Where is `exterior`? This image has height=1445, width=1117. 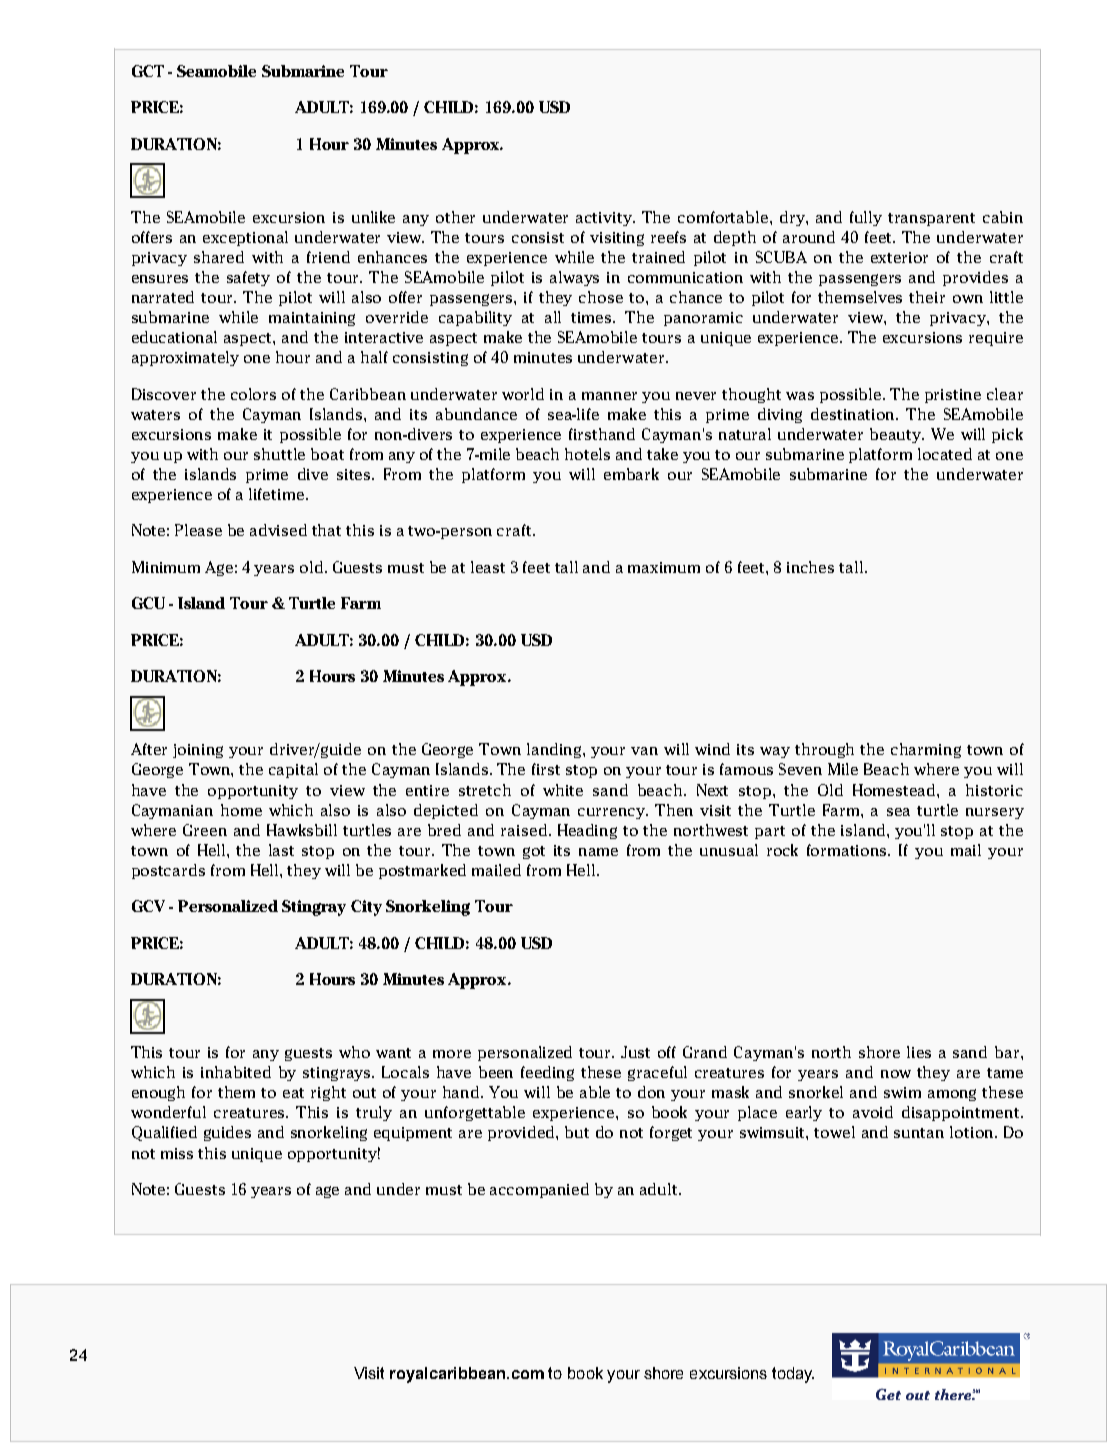 exterior is located at coordinates (899, 257).
